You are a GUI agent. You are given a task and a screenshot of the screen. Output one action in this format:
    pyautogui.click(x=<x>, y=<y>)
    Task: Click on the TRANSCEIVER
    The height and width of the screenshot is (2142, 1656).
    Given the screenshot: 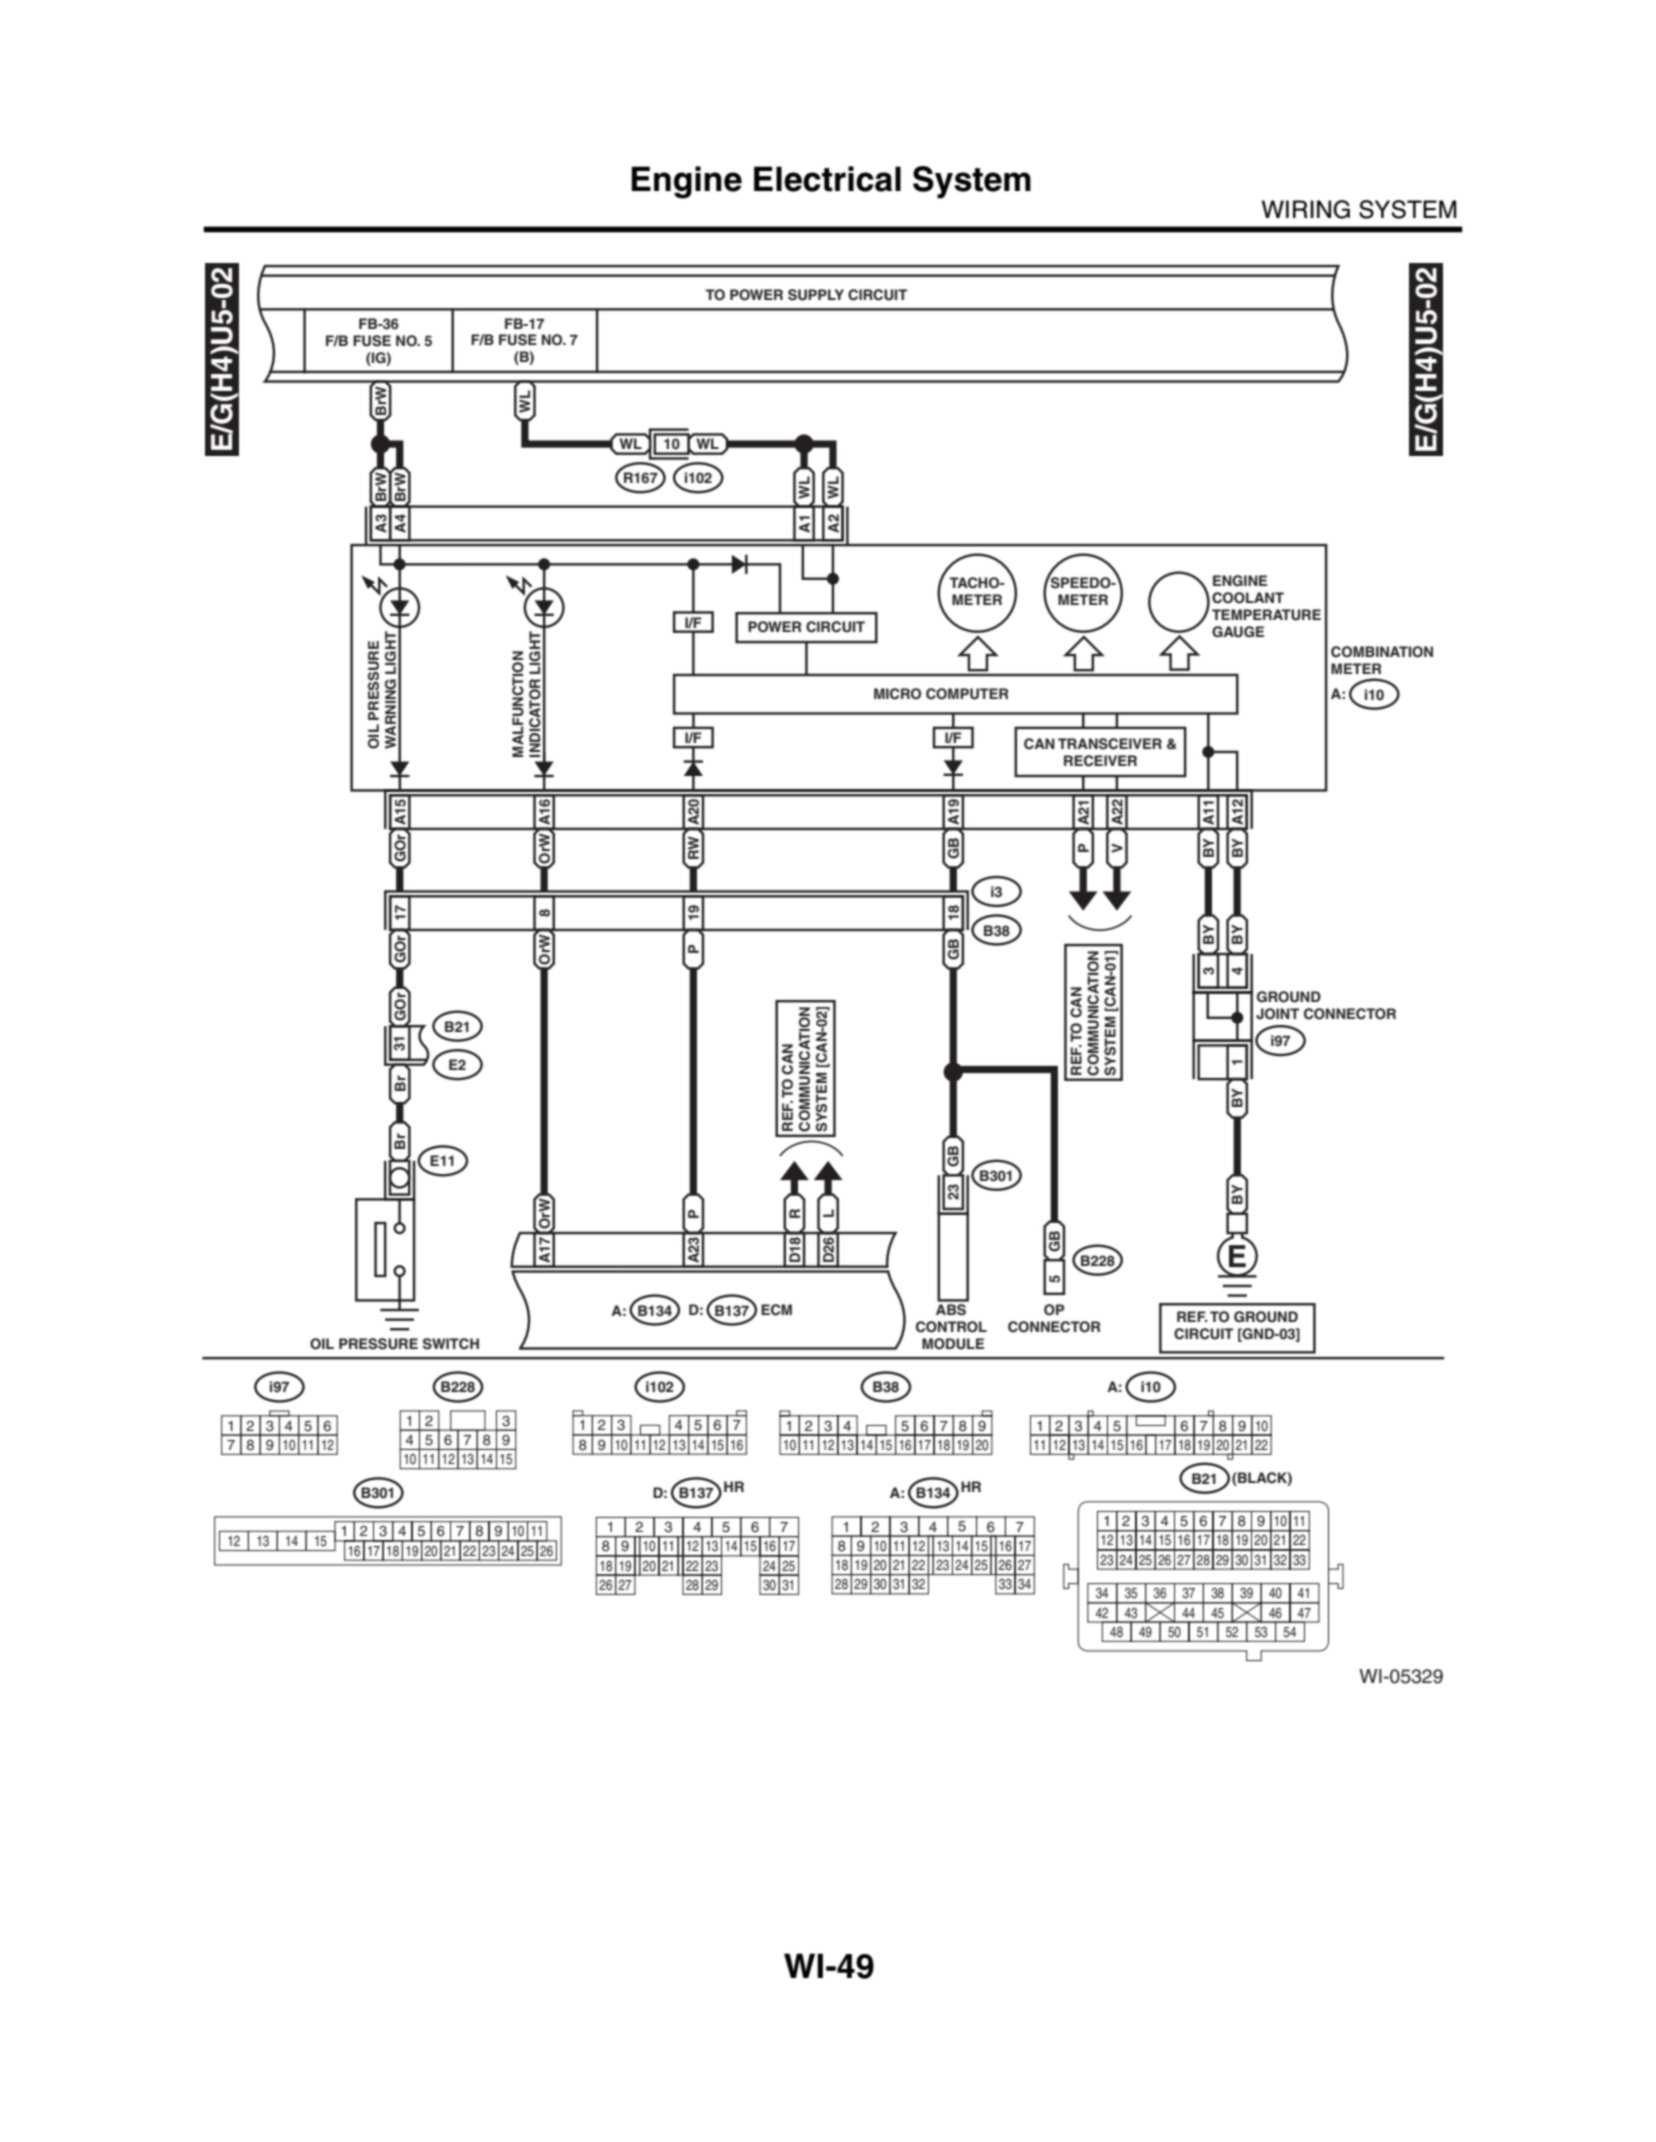 What is the action you would take?
    pyautogui.click(x=1110, y=744)
